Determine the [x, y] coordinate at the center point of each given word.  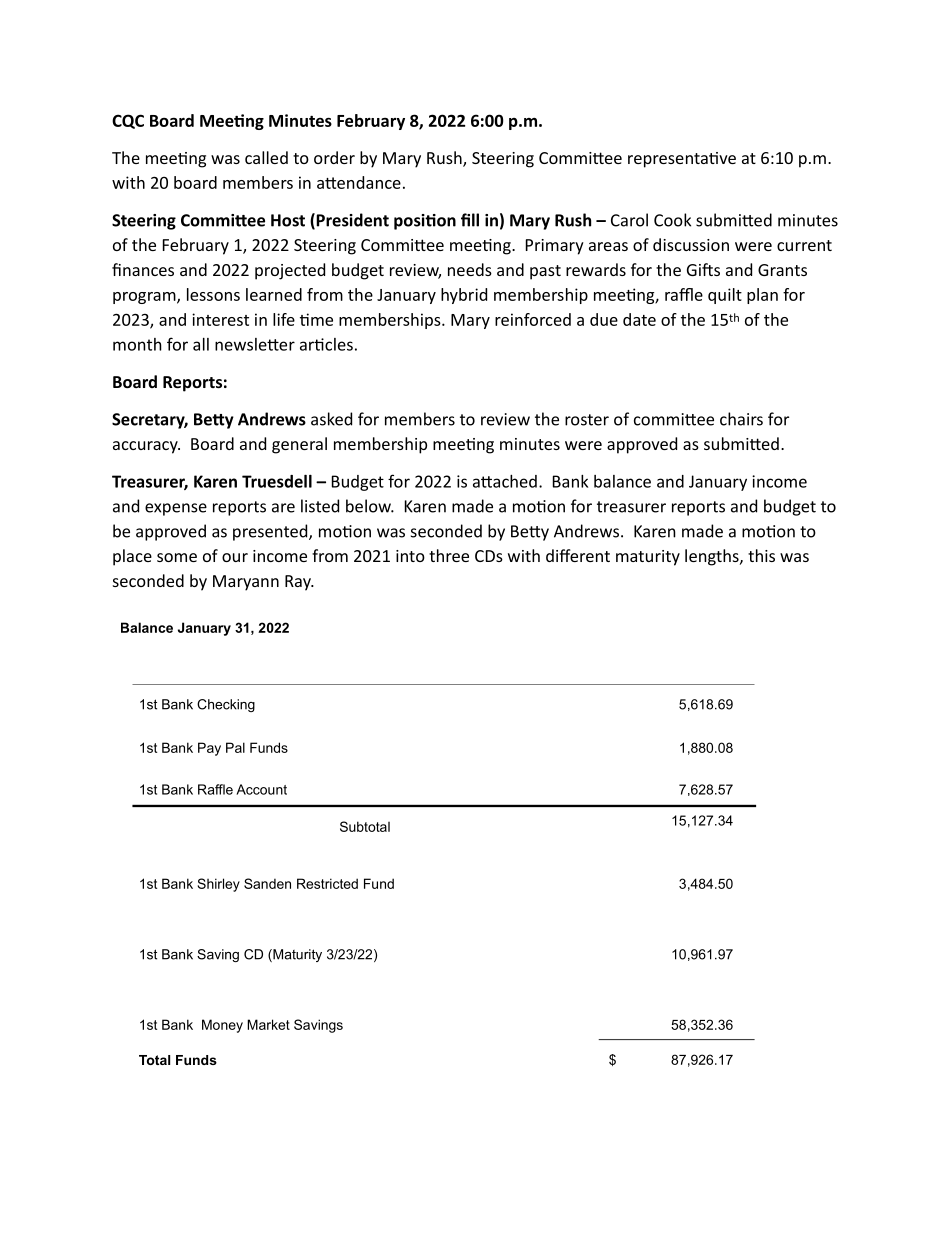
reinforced [533, 319]
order [334, 157]
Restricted [327, 883]
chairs [741, 419]
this [761, 555]
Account [261, 789]
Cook [672, 220]
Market [268, 1024]
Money [222, 1026]
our [235, 557]
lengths [713, 557]
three [449, 555]
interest [220, 319]
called [266, 157]
